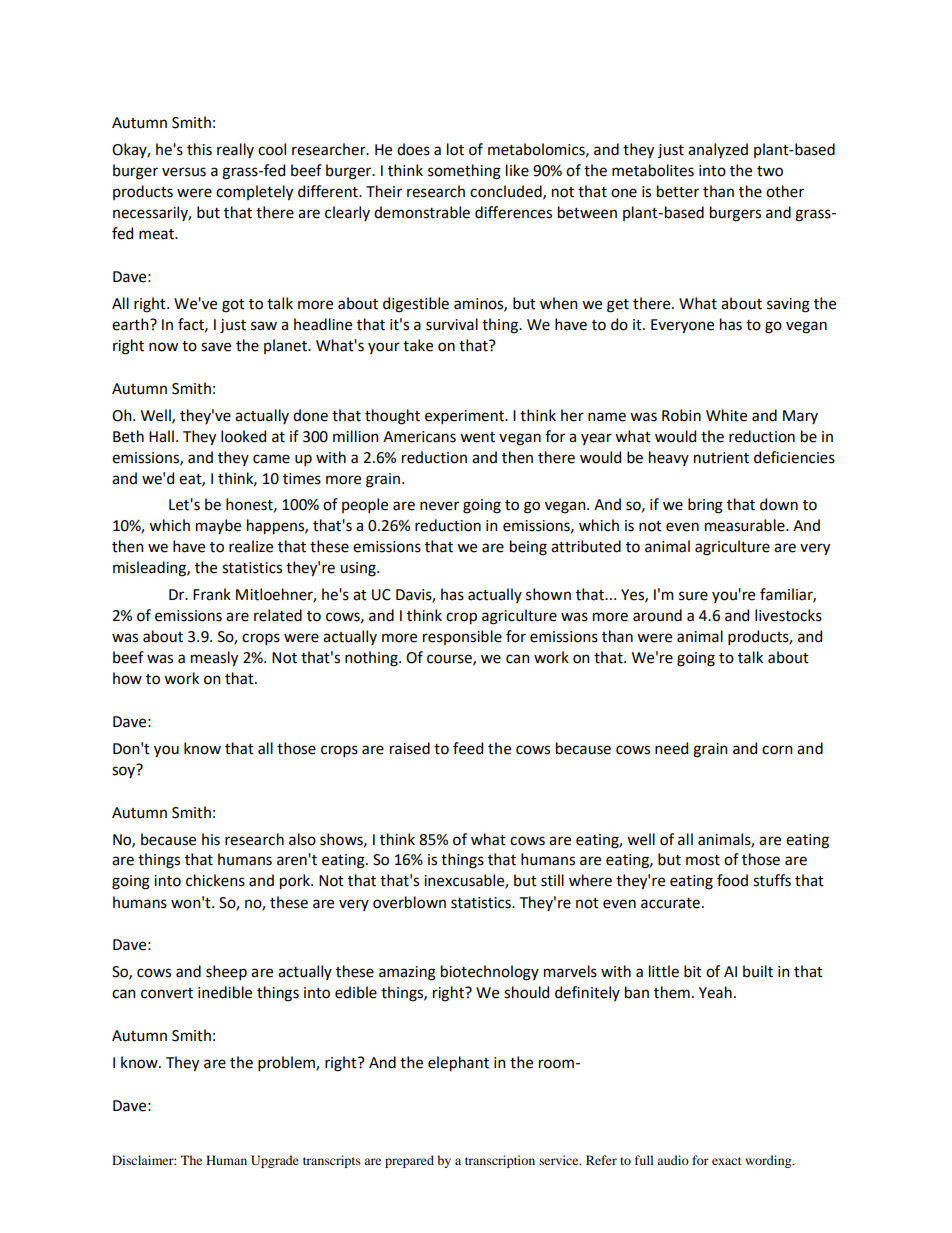 The width and height of the screenshot is (952, 1233). What do you see at coordinates (275, 1161) in the screenshot?
I see `Upgrade` at bounding box center [275, 1161].
